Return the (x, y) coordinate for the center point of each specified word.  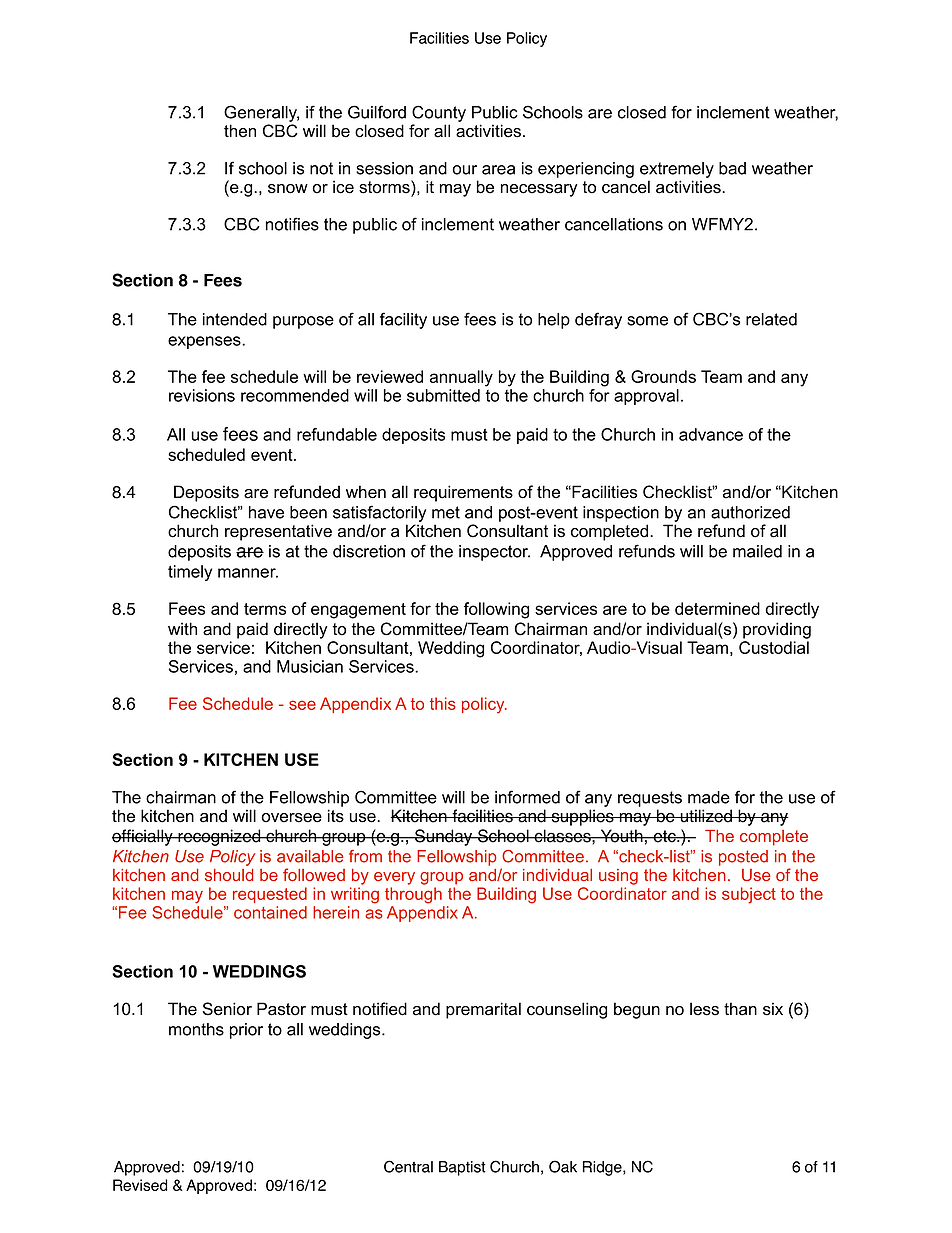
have (266, 512)
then (240, 131)
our (465, 170)
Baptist (462, 1168)
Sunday (444, 837)
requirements (463, 493)
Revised (140, 1185)
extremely (677, 170)
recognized (219, 837)
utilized (706, 816)
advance (711, 434)
